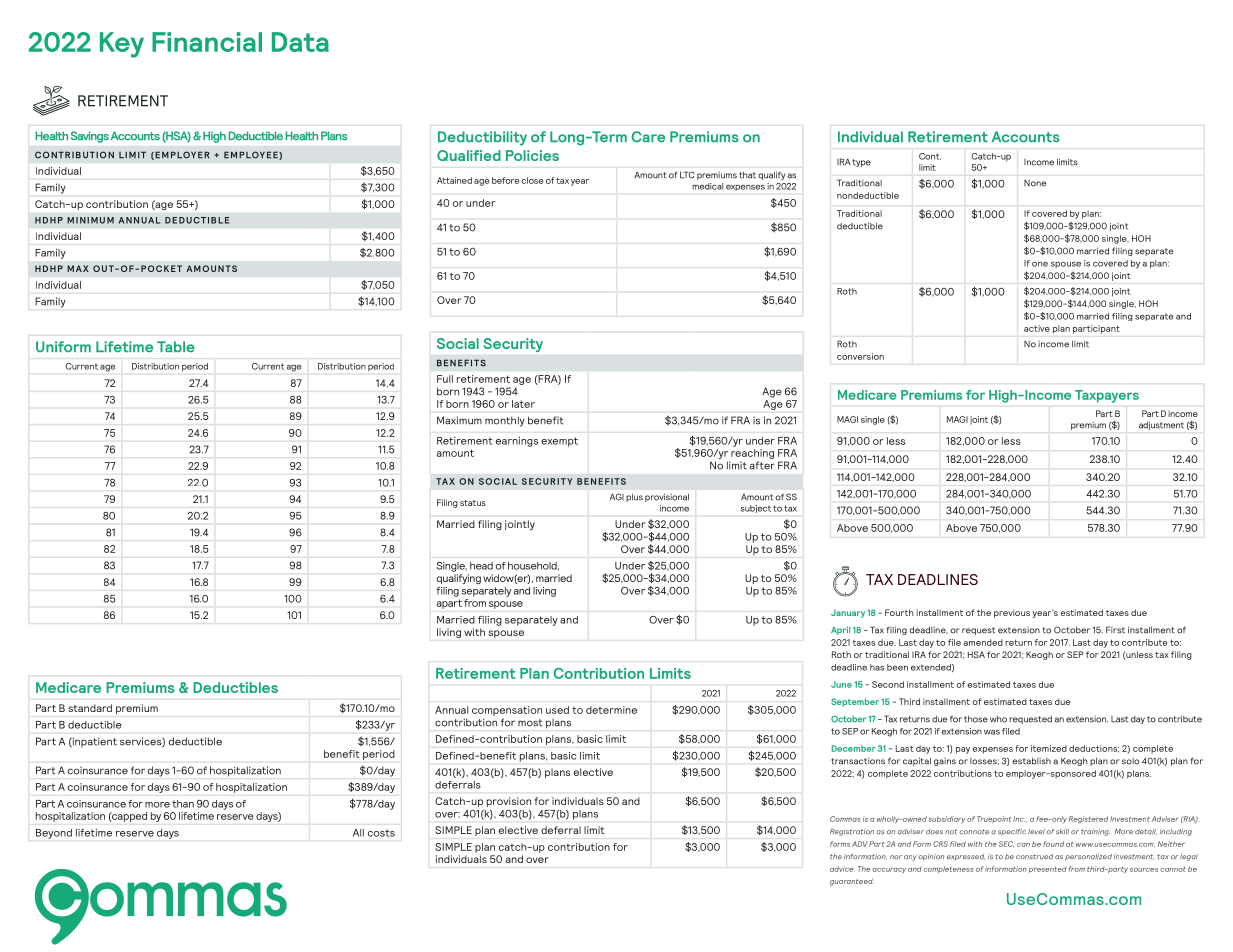  Describe the element at coordinates (1035, 183) in the screenshot. I see `None` at that location.
